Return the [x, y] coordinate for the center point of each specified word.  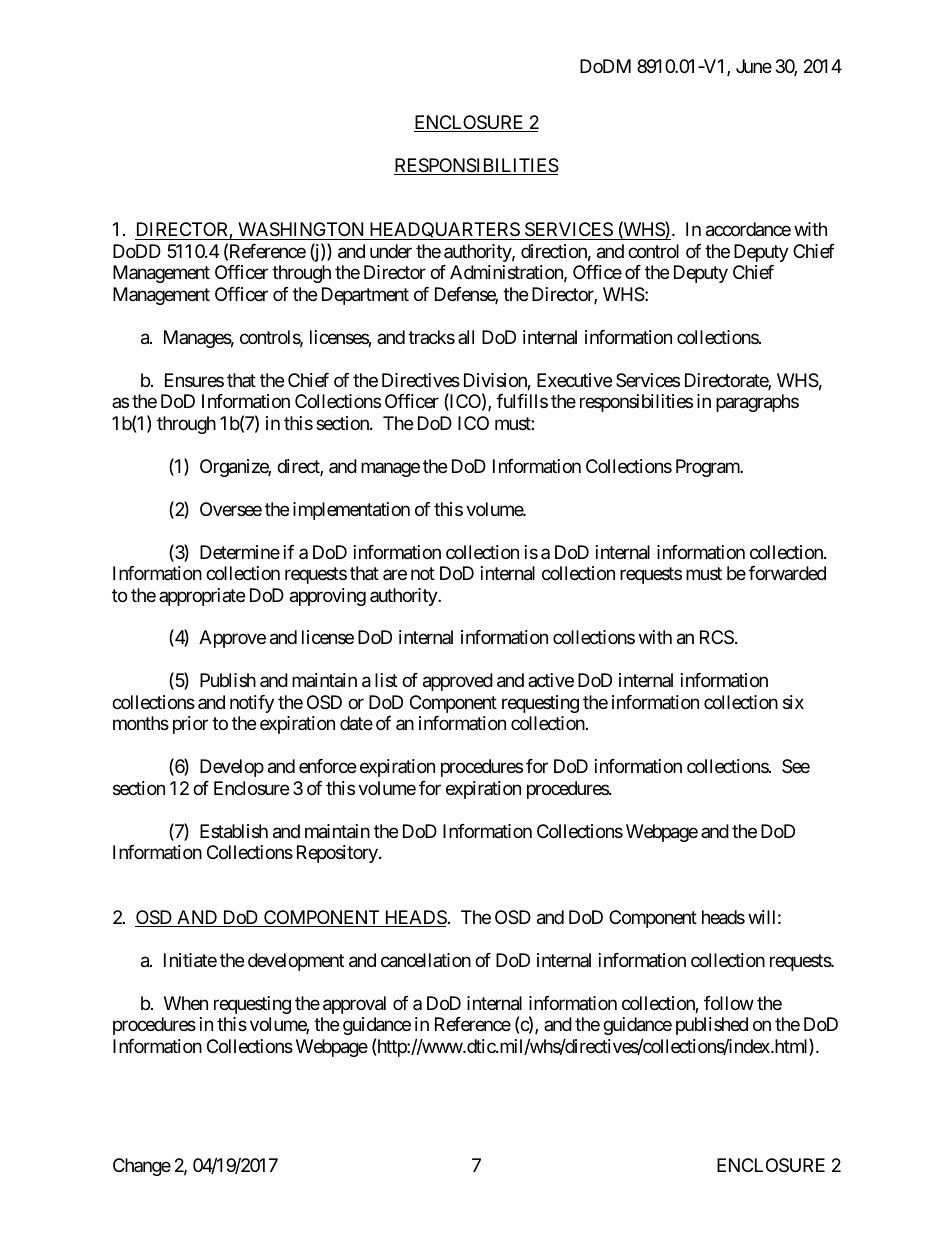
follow [729, 1003]
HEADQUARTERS [444, 231]
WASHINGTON [301, 231]
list [386, 680]
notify [252, 704]
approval [354, 1005]
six [793, 702]
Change [142, 1167]
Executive [574, 380]
